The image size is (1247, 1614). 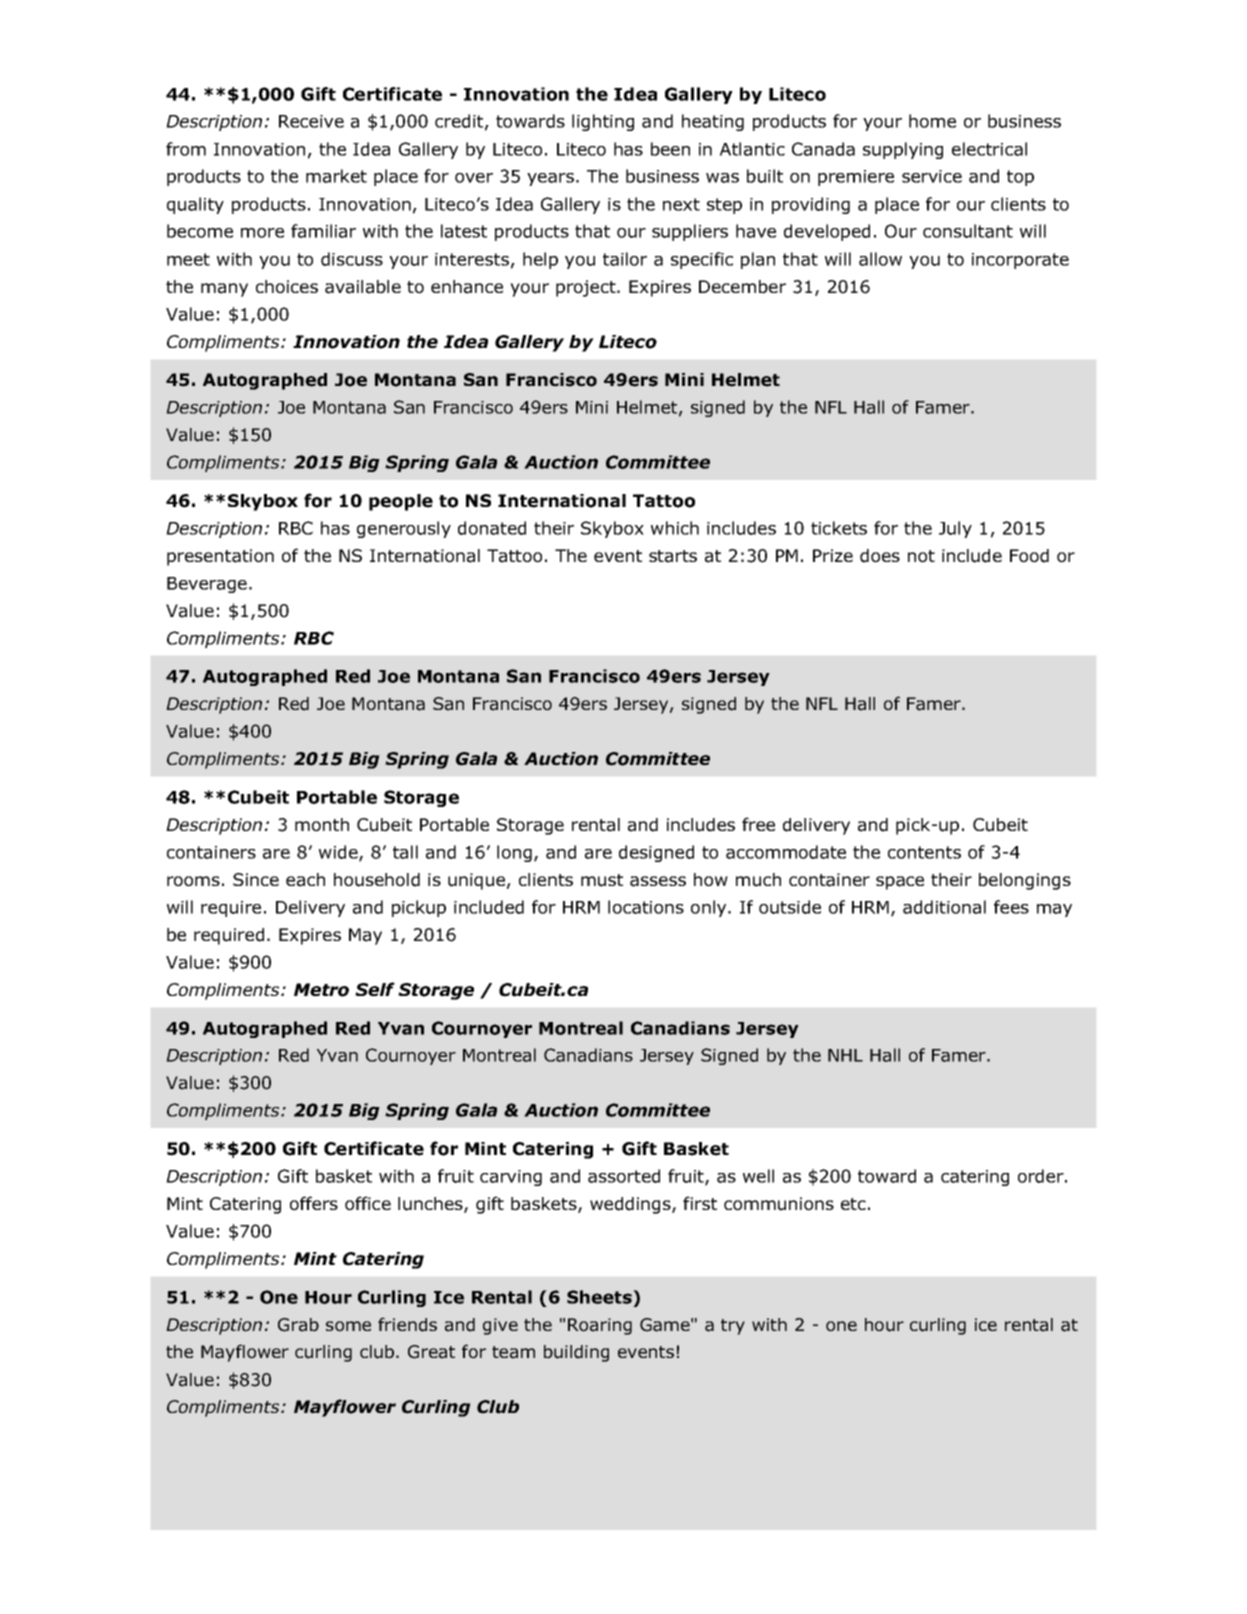 I want to click on lighting, so click(x=603, y=122).
